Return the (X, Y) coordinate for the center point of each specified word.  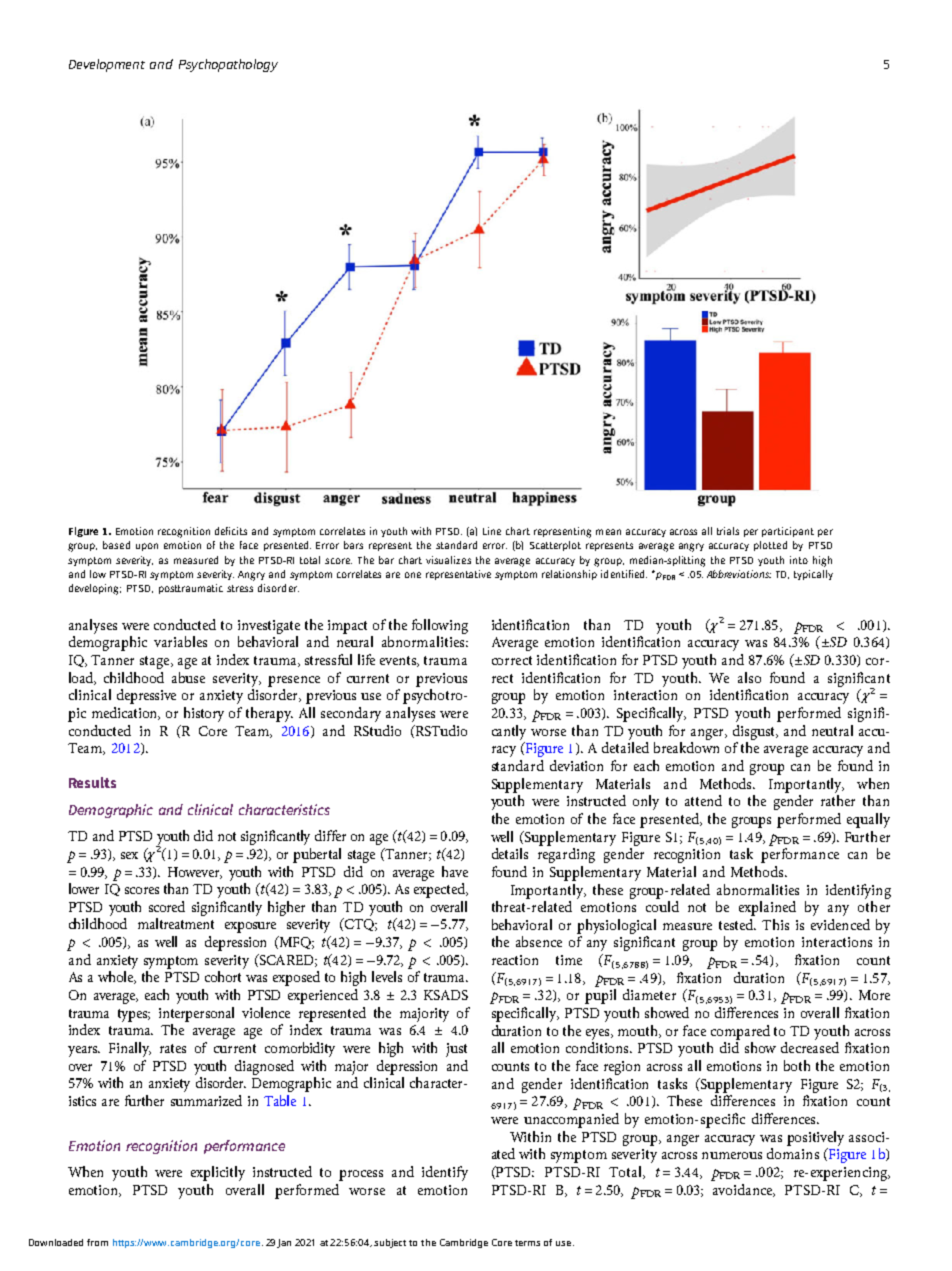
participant (788, 532)
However (195, 873)
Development (107, 65)
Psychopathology (228, 65)
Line (492, 531)
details (510, 853)
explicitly (218, 1173)
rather (838, 800)
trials (728, 531)
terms (527, 1243)
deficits (231, 531)
